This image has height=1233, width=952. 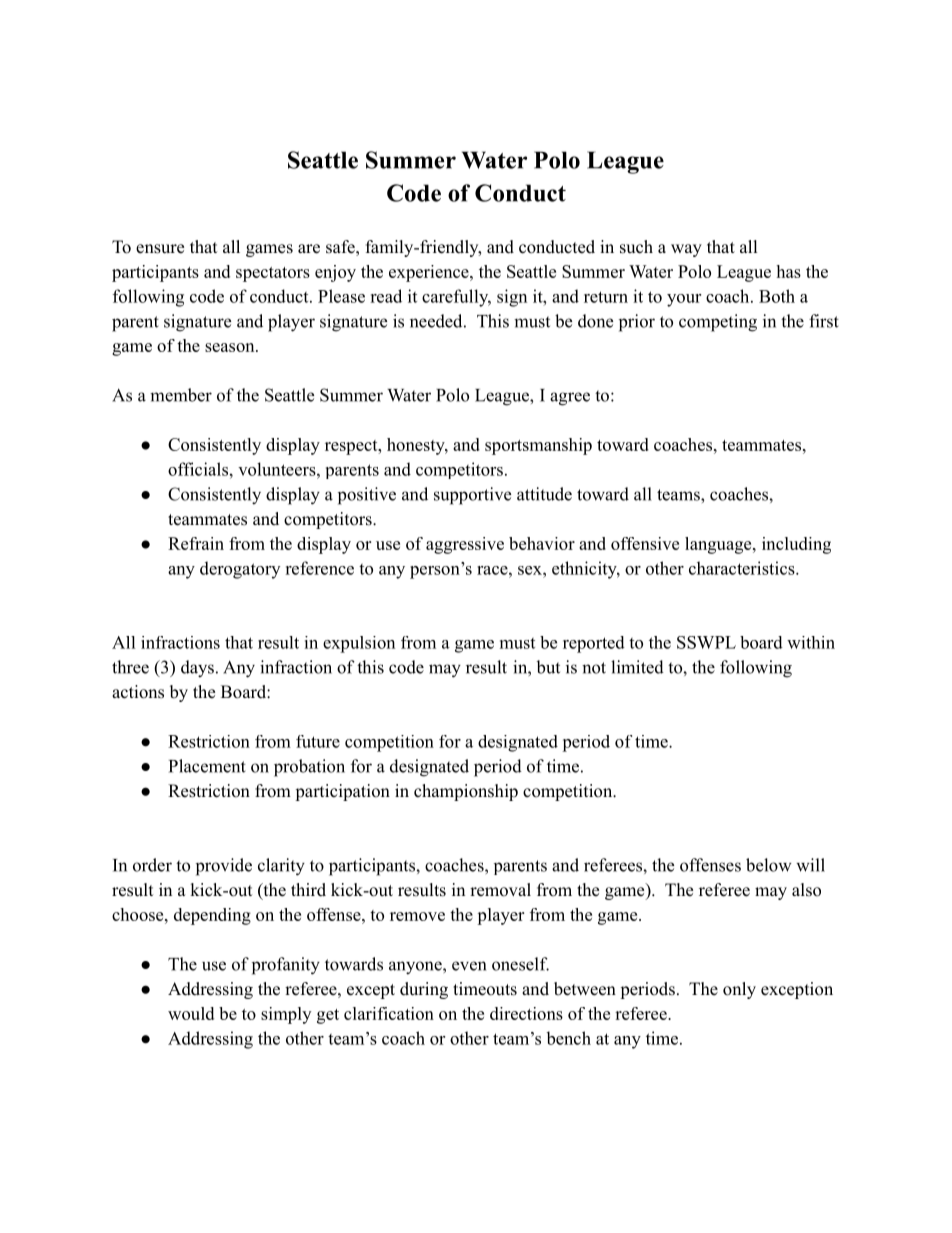 I want to click on competing, so click(x=718, y=323).
